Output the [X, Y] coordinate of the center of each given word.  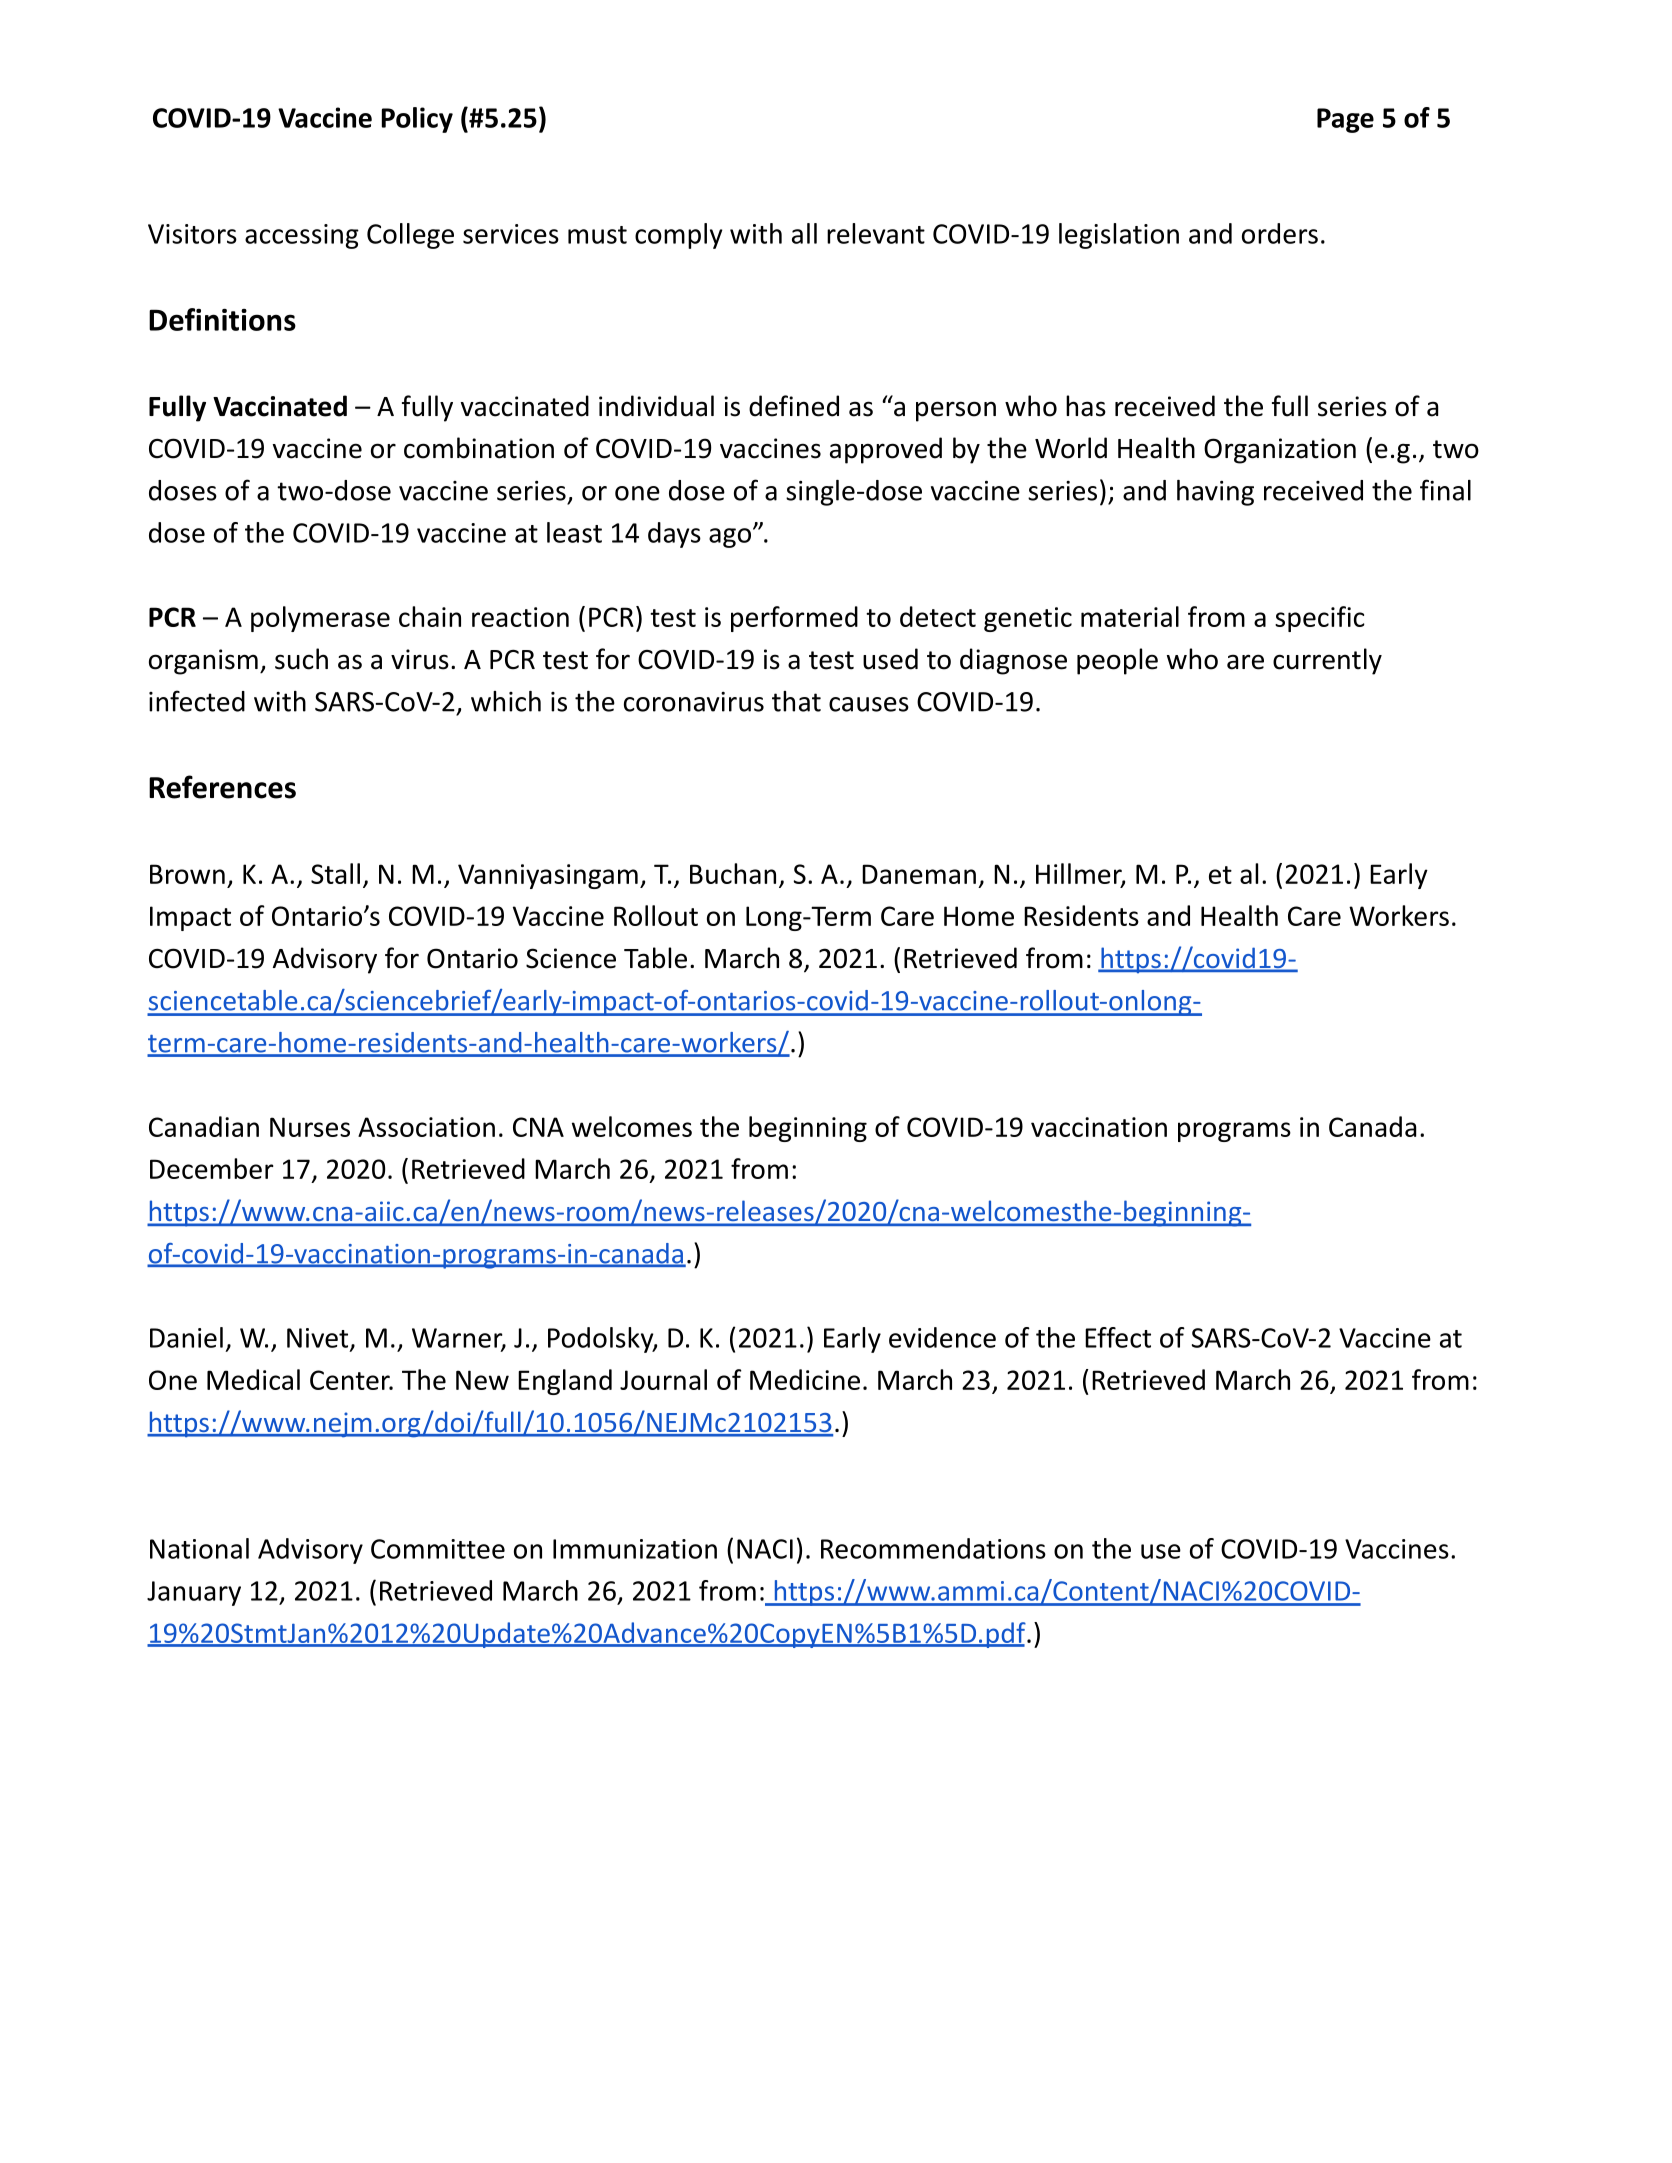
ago [730, 538]
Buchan [733, 873]
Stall [335, 873]
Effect [1118, 1337]
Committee [438, 1549]
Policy [417, 120]
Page [1345, 120]
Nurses [310, 1127]
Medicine [805, 1379]
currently [1327, 661]
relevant [876, 233]
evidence [942, 1337]
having [1215, 493]
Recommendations [933, 1548]
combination [479, 448]
